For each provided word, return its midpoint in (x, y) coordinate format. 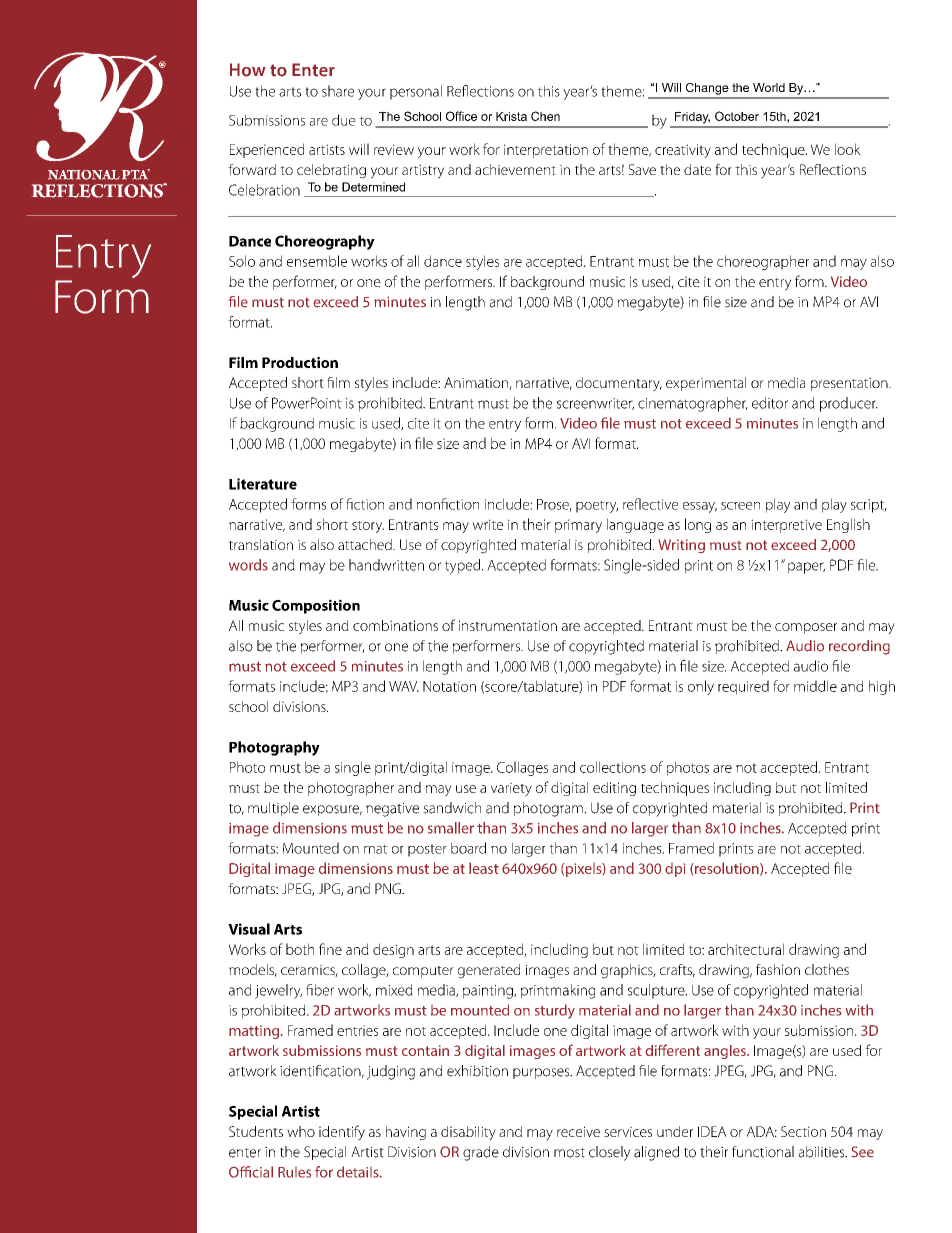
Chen (545, 116)
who (301, 1131)
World (769, 87)
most (569, 1153)
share (338, 91)
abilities (822, 1152)
